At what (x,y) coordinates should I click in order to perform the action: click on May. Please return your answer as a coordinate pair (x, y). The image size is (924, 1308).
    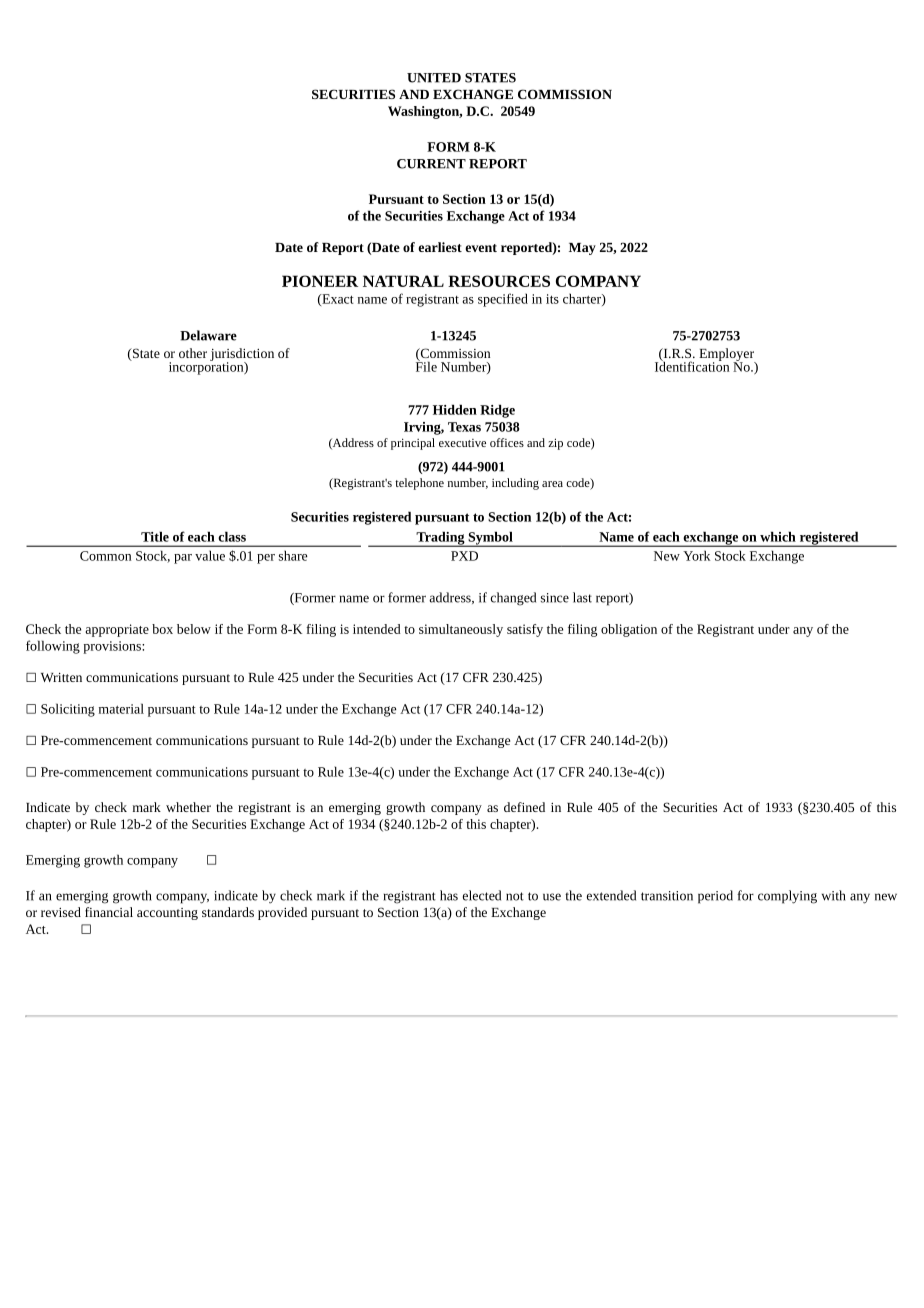
    Looking at the image, I should click on (582, 249).
